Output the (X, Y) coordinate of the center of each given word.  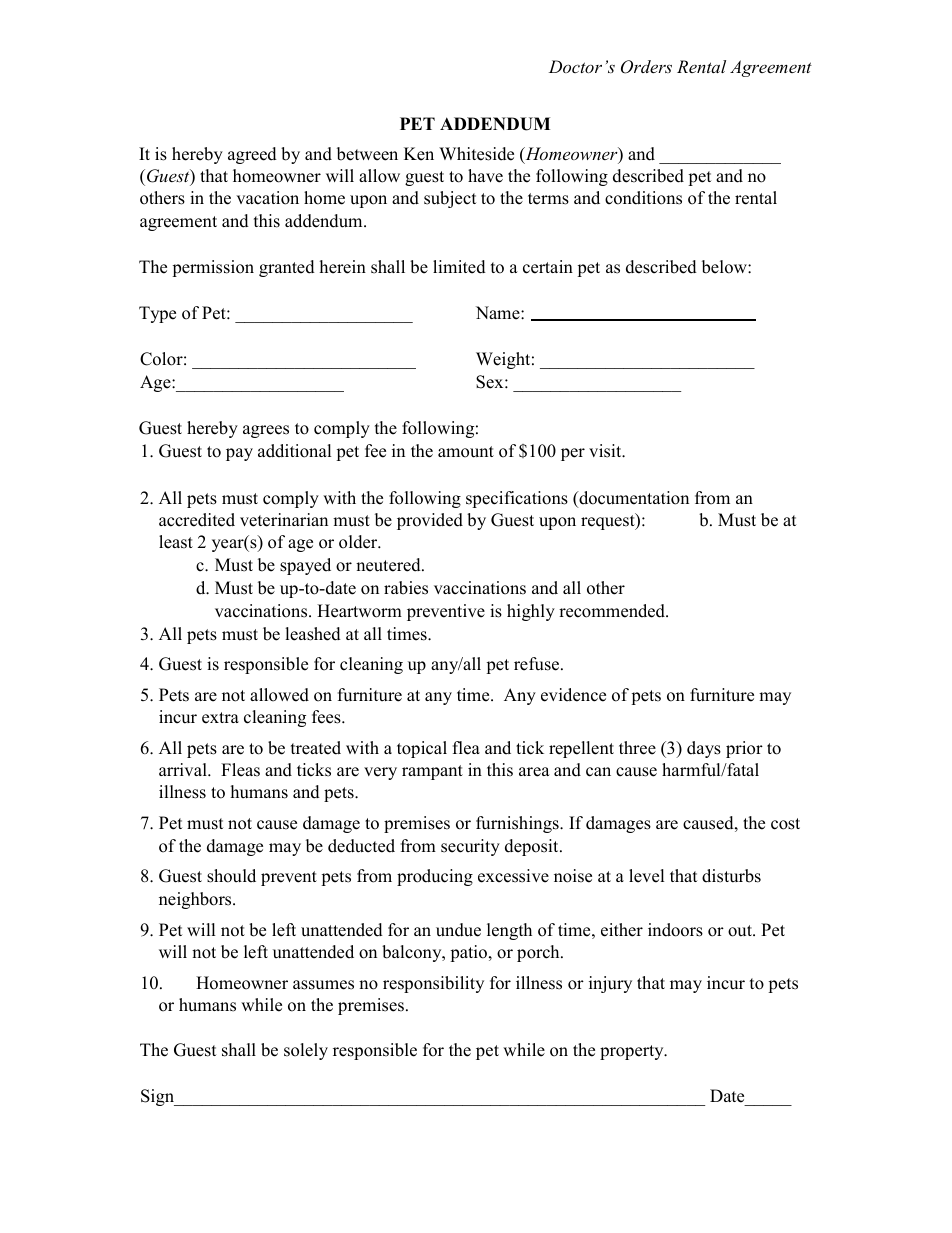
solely (306, 1051)
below (725, 267)
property (633, 1052)
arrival (184, 769)
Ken (419, 154)
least (176, 542)
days (704, 749)
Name (499, 313)
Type (157, 314)
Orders (646, 67)
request (609, 521)
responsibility (433, 984)
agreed (252, 155)
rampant (432, 772)
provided (430, 521)
